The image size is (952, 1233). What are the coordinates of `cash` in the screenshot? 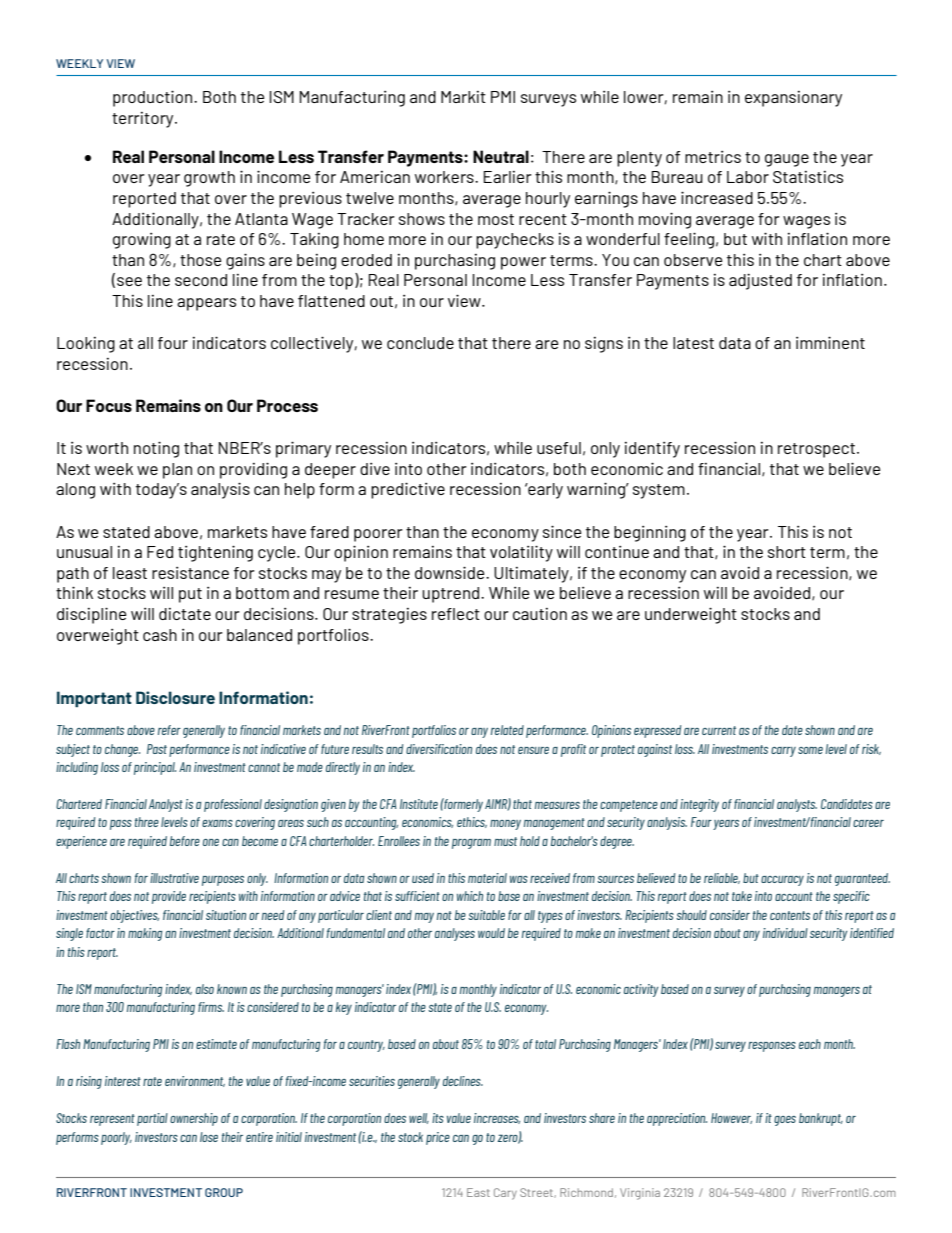 It's located at (160, 635).
